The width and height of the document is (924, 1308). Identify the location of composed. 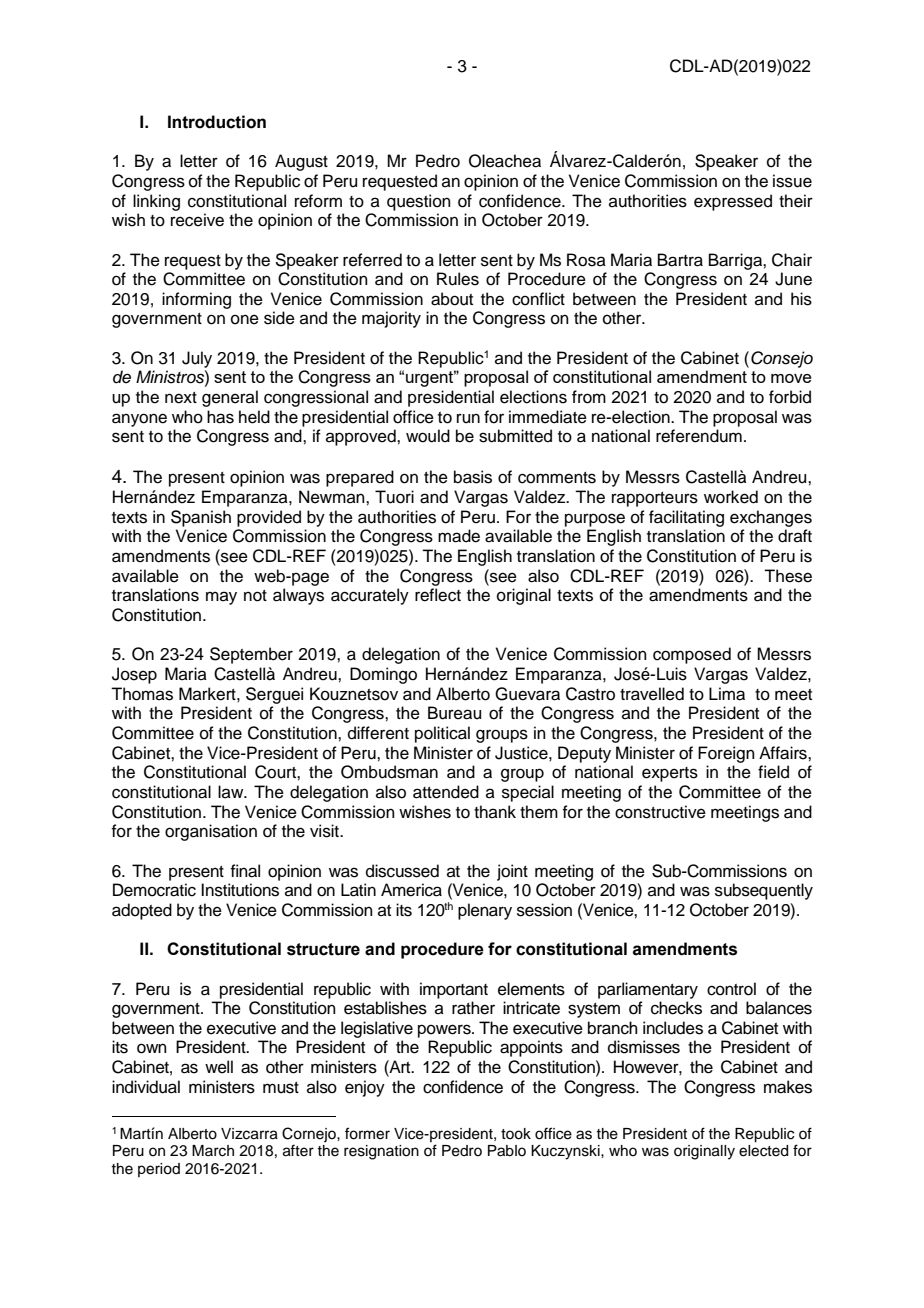
(692, 655).
